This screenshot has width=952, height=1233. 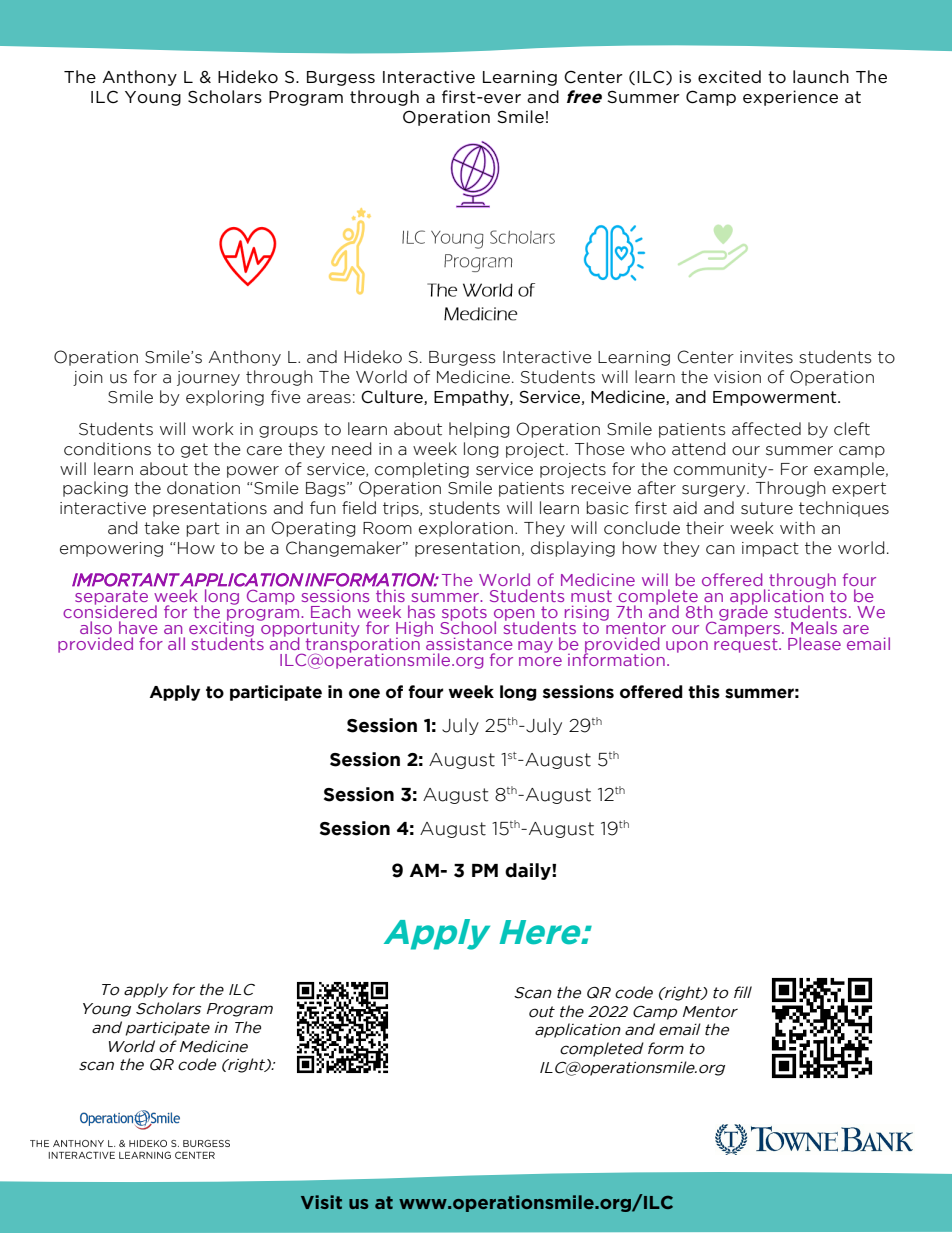 I want to click on request, so click(x=747, y=644).
